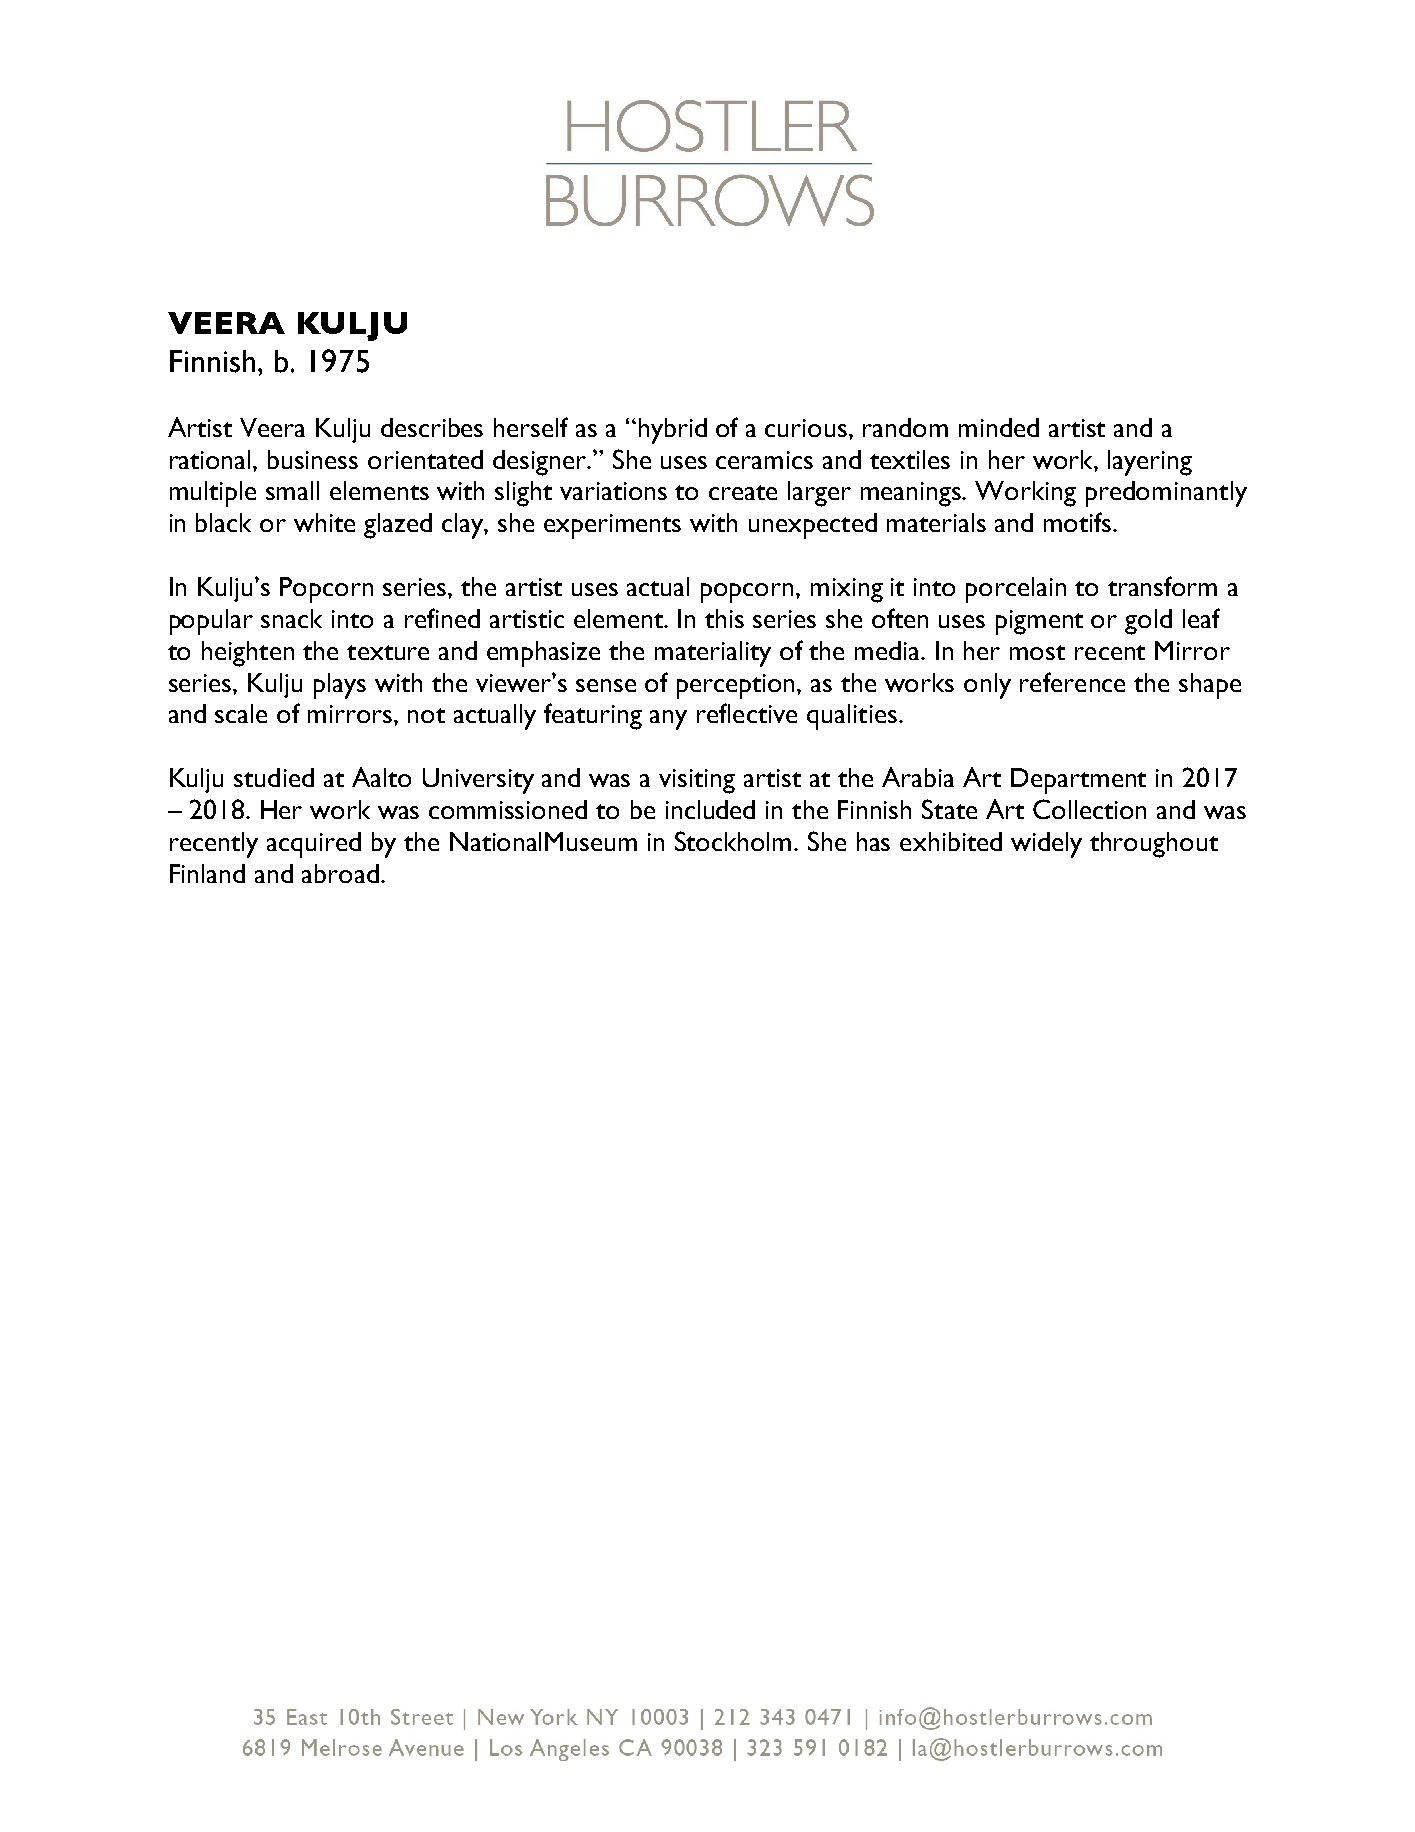 Image resolution: width=1415 pixels, height=1832 pixels. Describe the element at coordinates (735, 841) in the page. I see `Stockholm` at that location.
